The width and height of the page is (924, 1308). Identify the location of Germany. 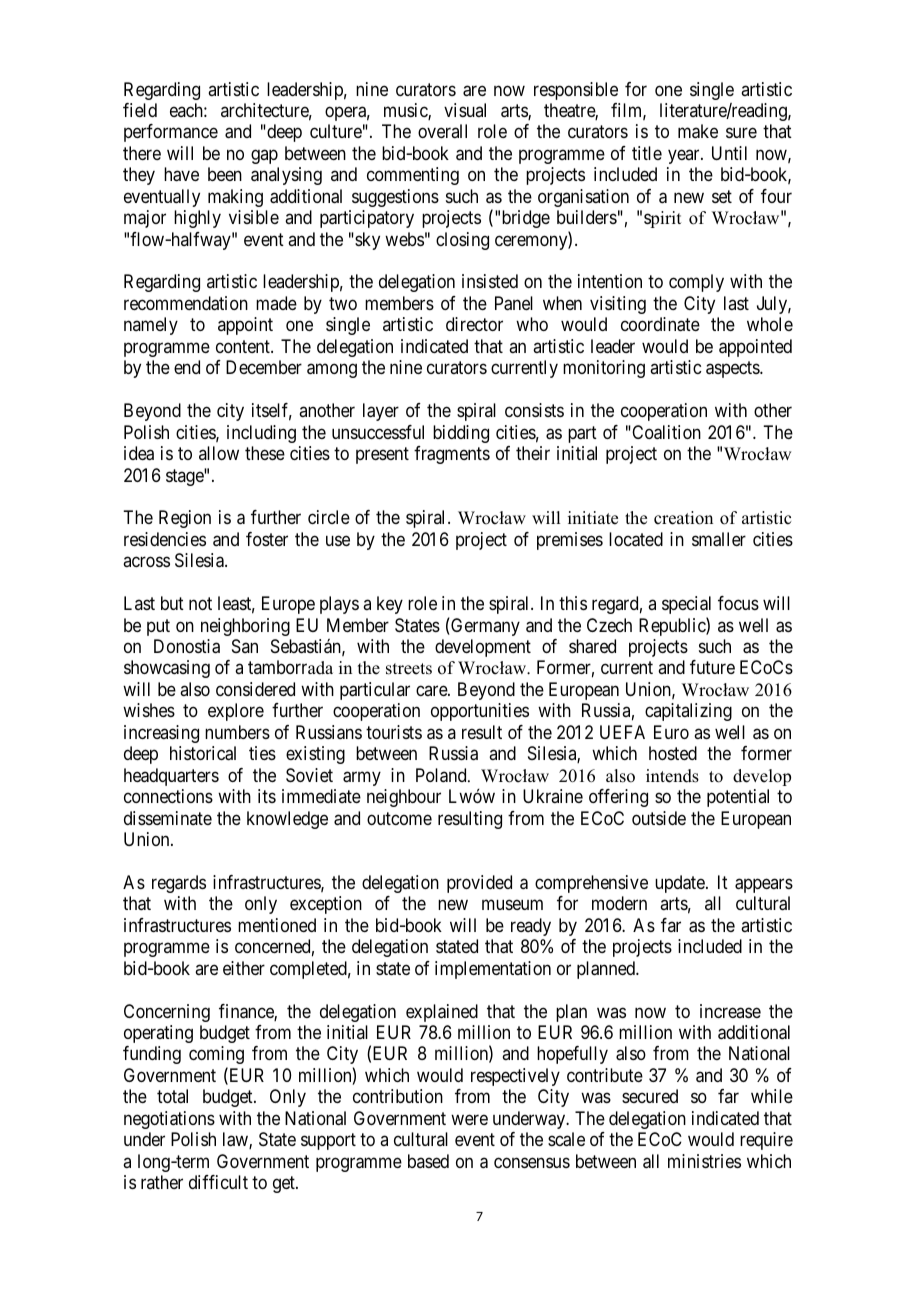
(484, 627).
